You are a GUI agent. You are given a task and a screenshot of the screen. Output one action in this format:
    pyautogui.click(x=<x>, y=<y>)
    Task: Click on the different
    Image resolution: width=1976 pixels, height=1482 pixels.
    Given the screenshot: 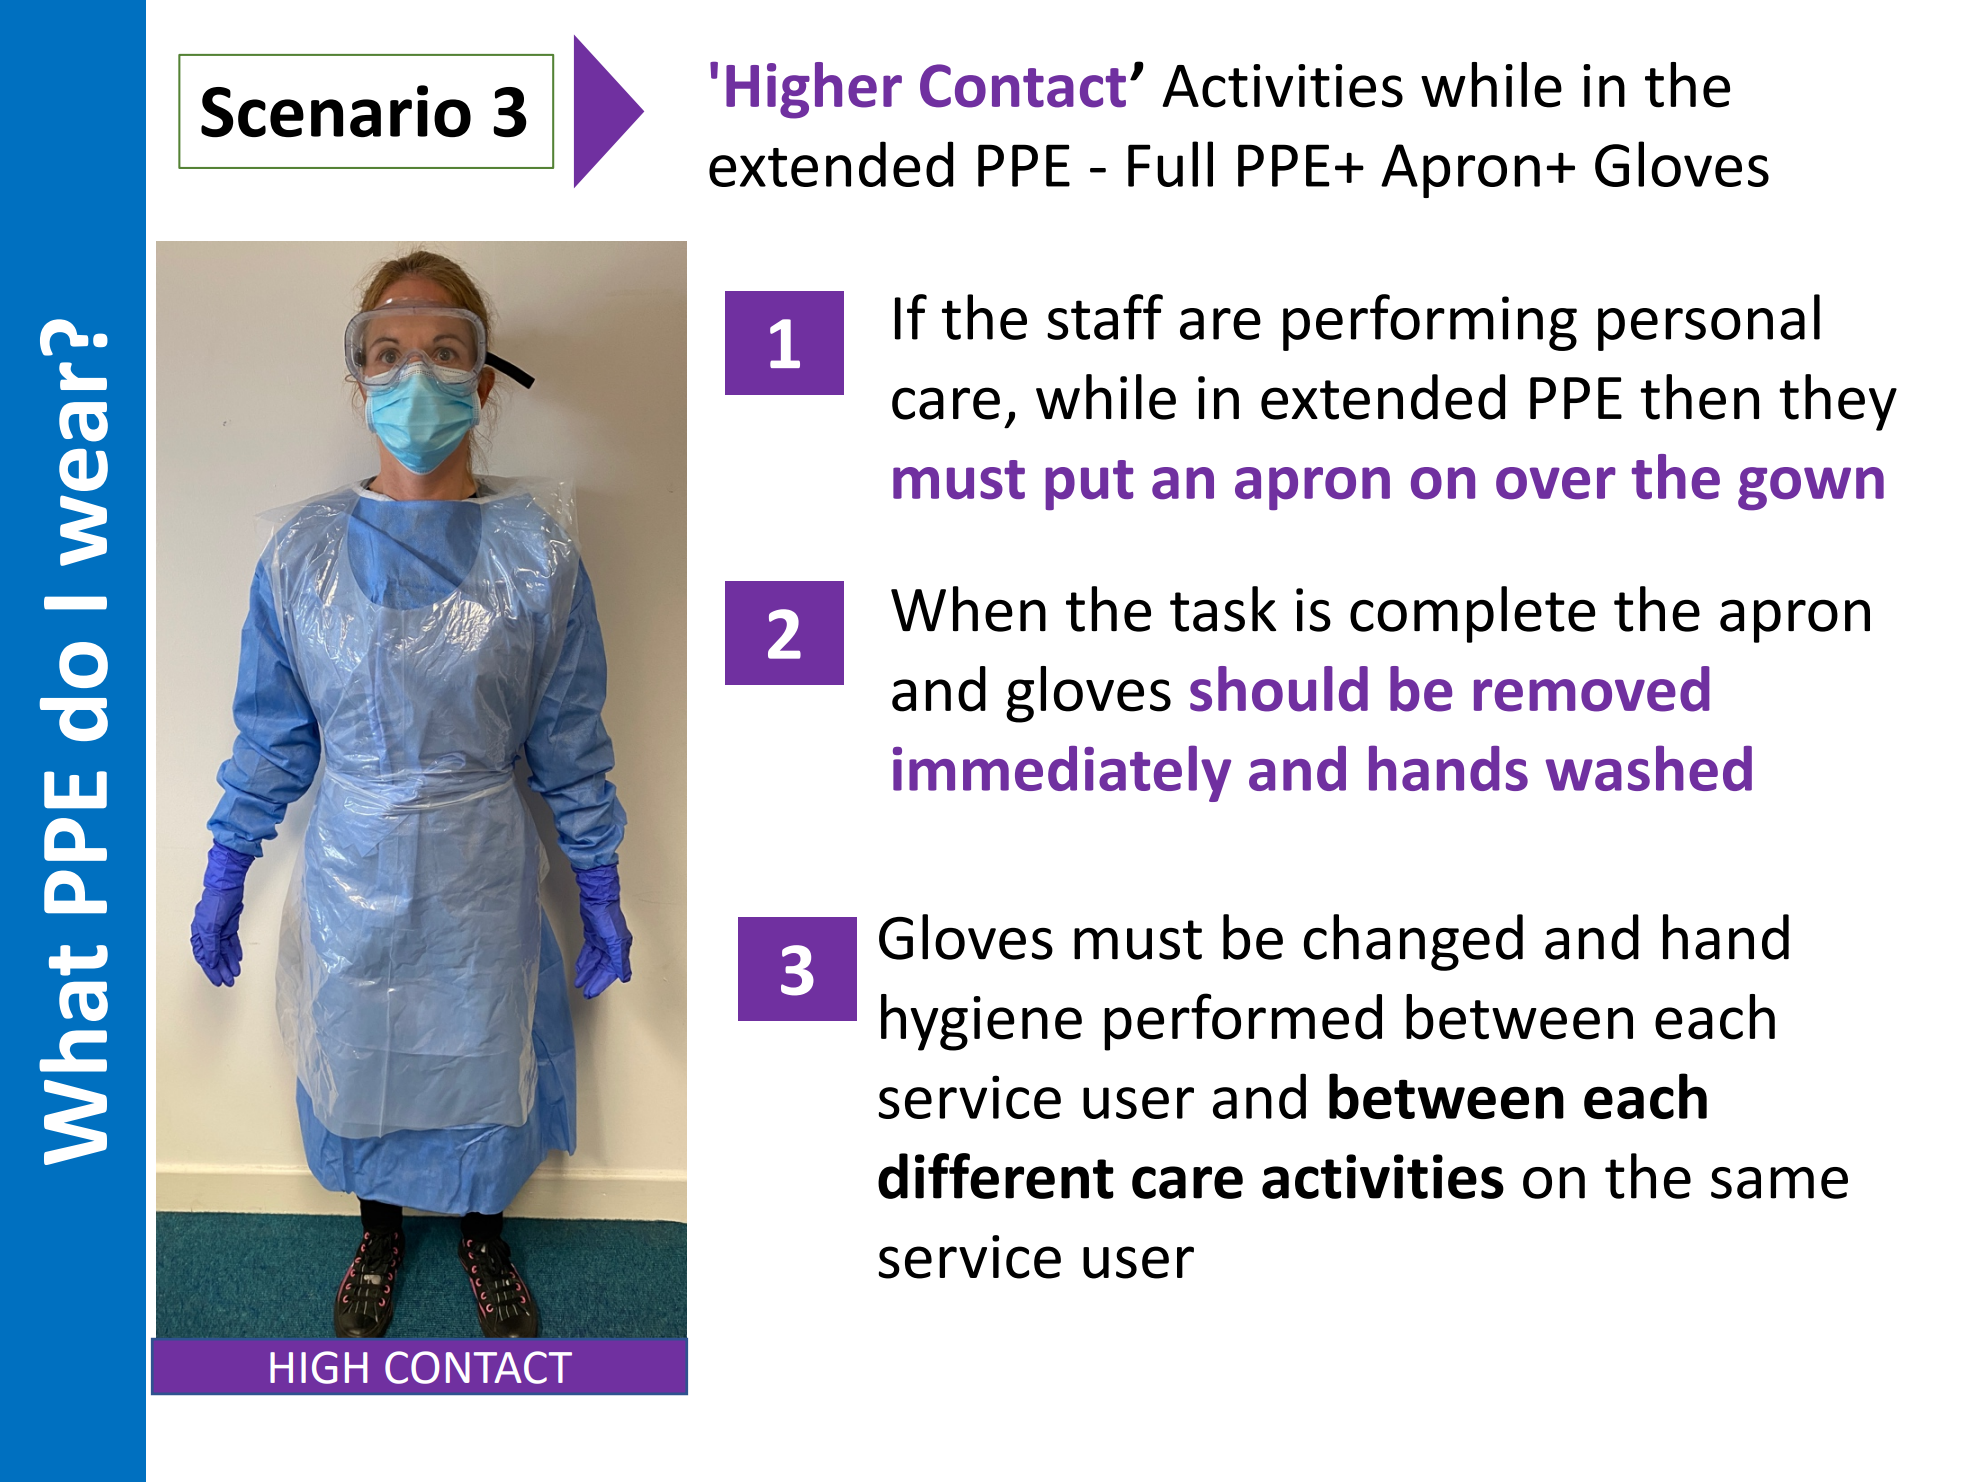 What is the action you would take?
    pyautogui.click(x=996, y=1176)
